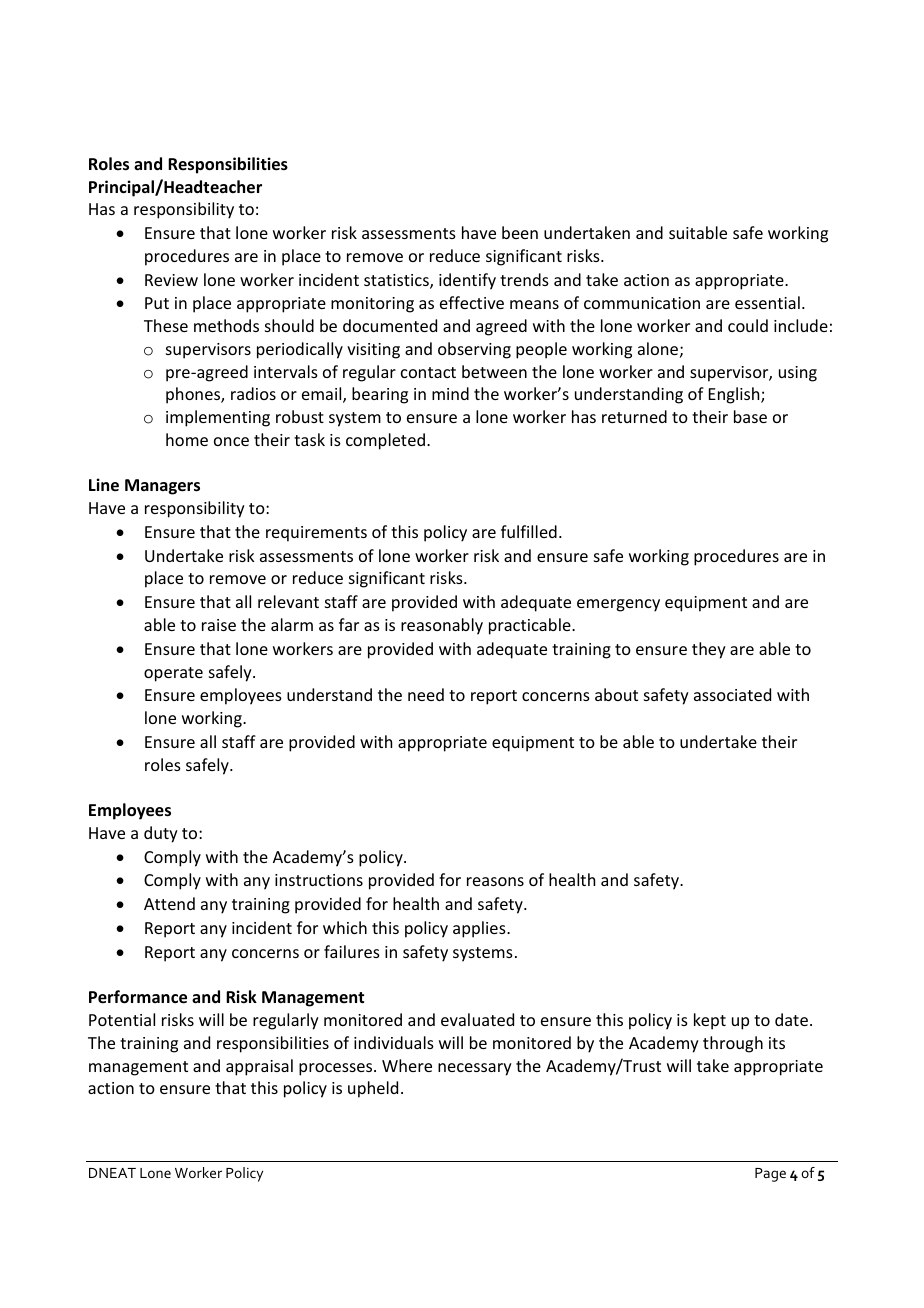 The image size is (924, 1308). What do you see at coordinates (767, 302) in the page?
I see `essential` at bounding box center [767, 302].
